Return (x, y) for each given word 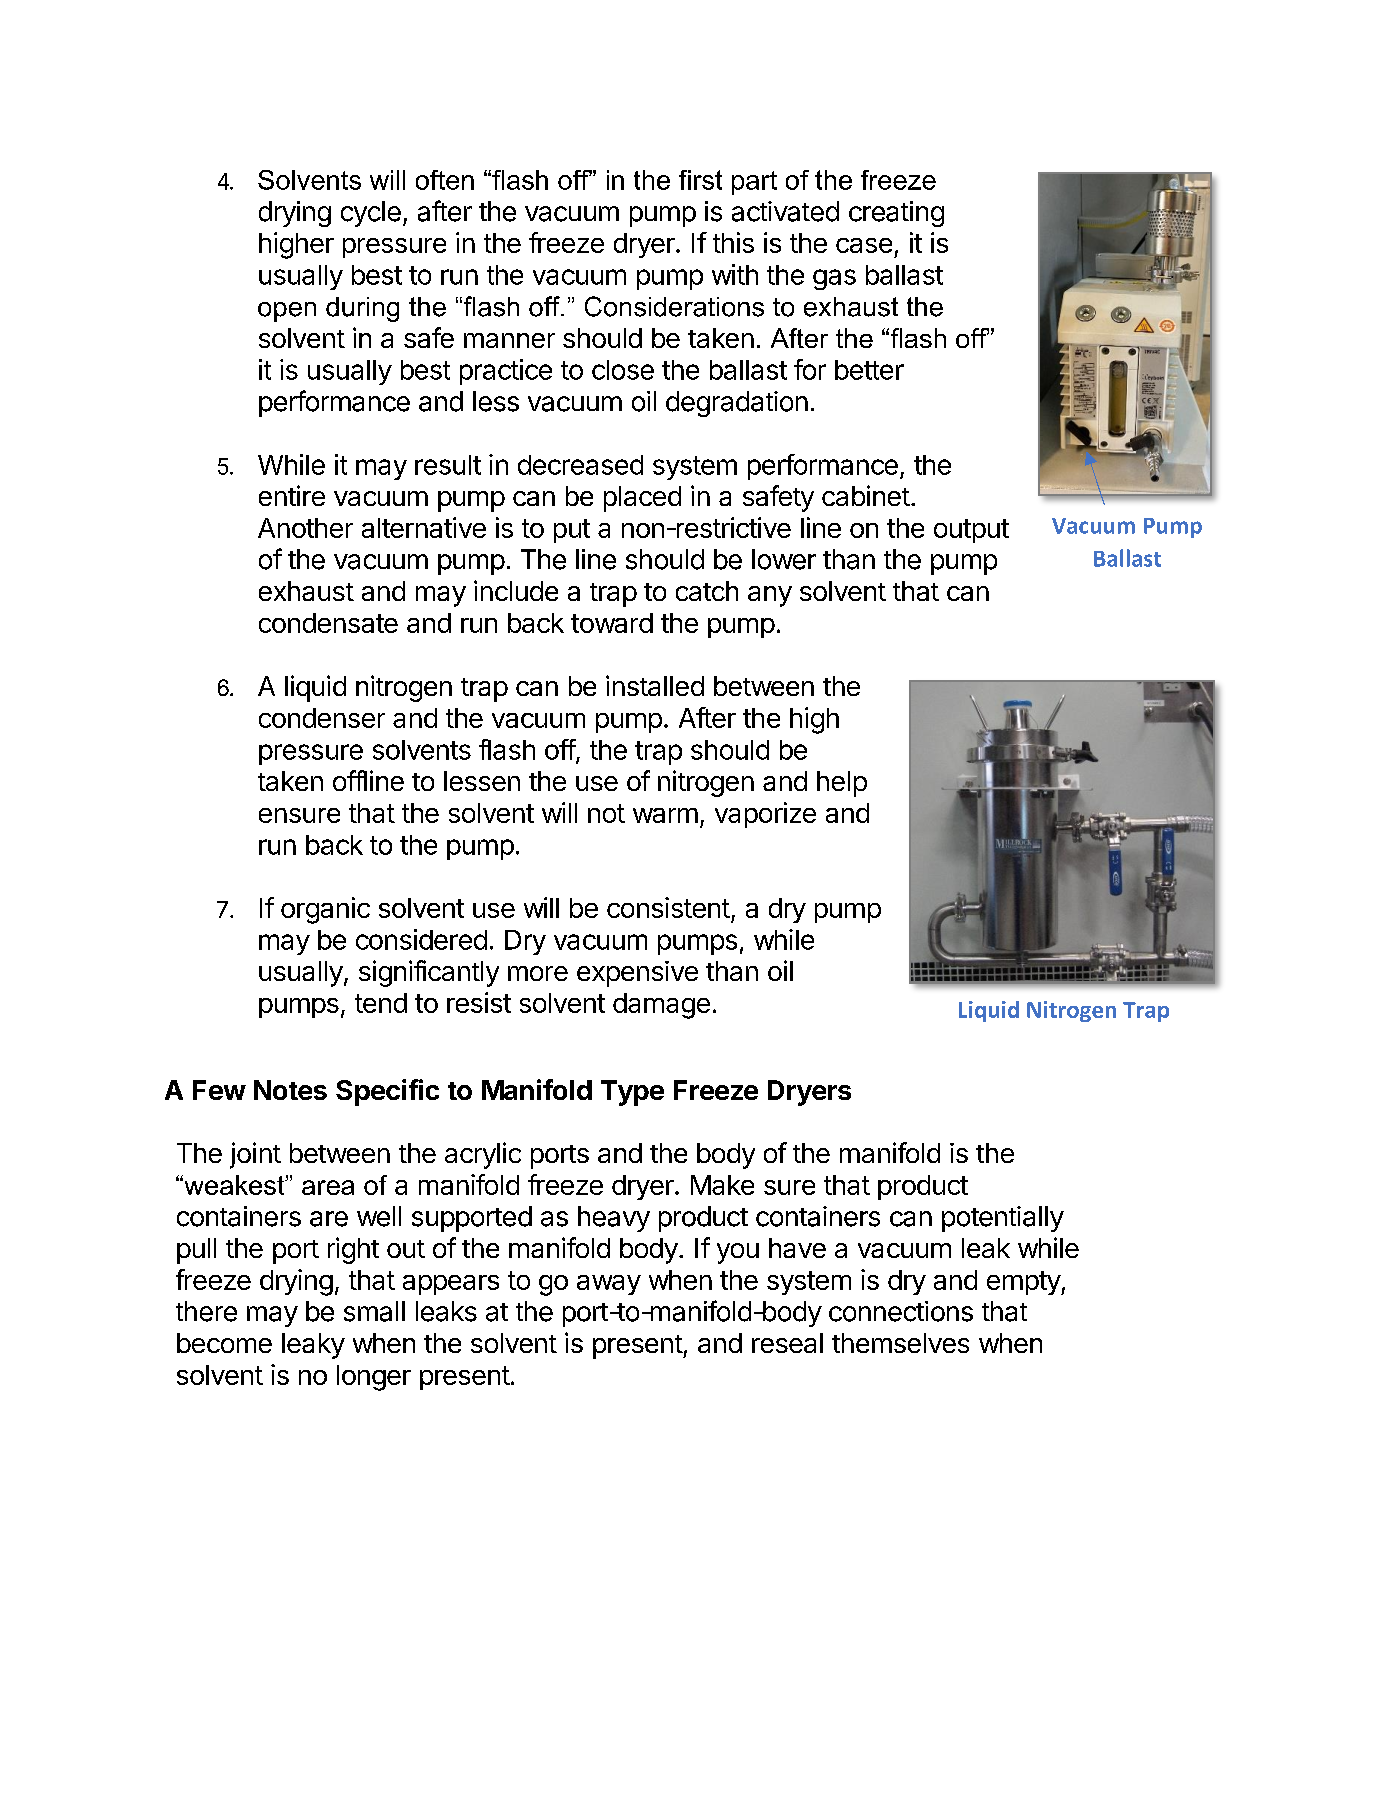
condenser (322, 718)
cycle (371, 214)
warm (665, 815)
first (700, 180)
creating (896, 214)
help (842, 784)
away (609, 1285)
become (224, 1343)
